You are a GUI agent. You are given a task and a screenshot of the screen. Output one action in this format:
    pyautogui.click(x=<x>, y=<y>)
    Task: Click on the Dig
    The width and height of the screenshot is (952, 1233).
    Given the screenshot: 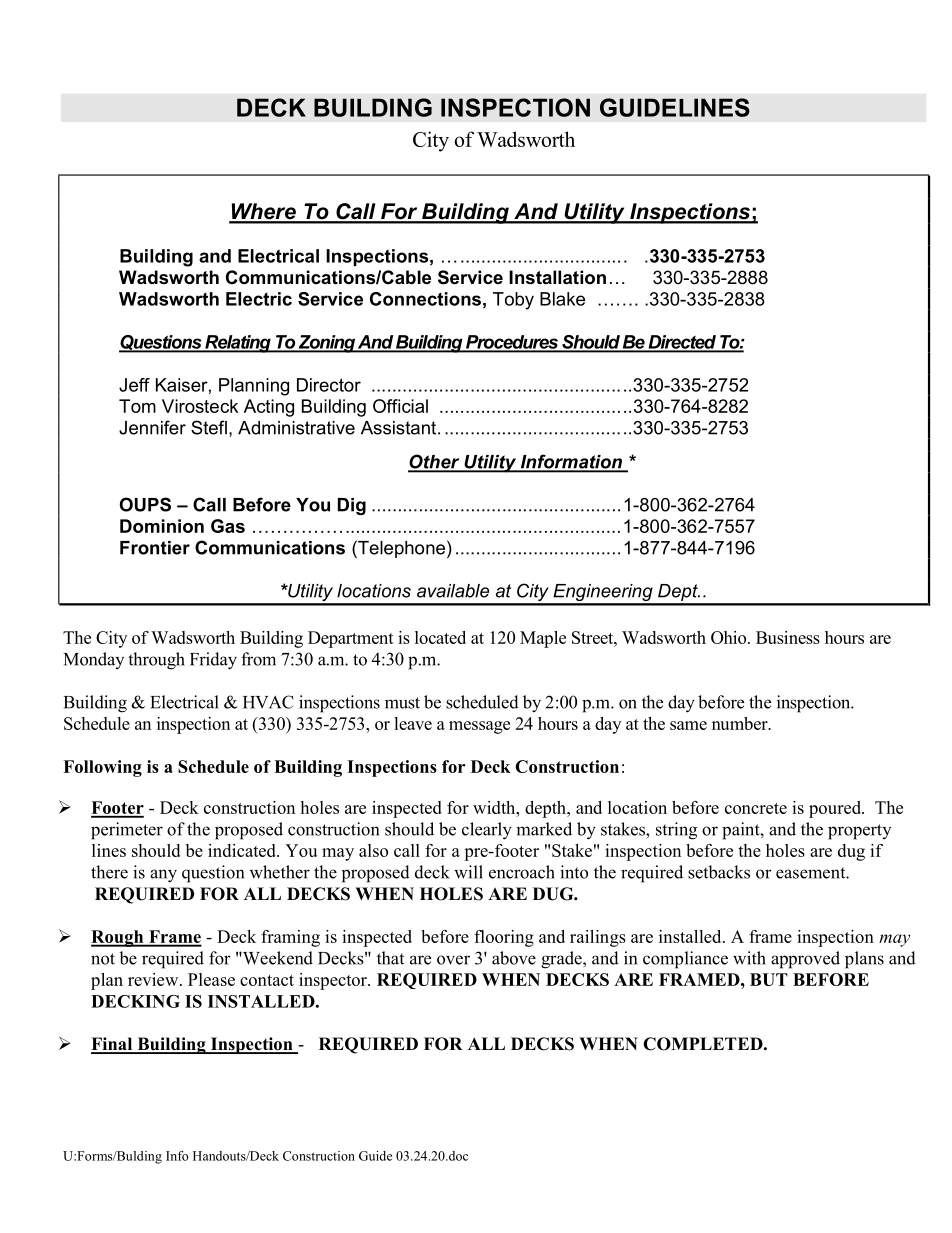 What is the action you would take?
    pyautogui.click(x=352, y=506)
